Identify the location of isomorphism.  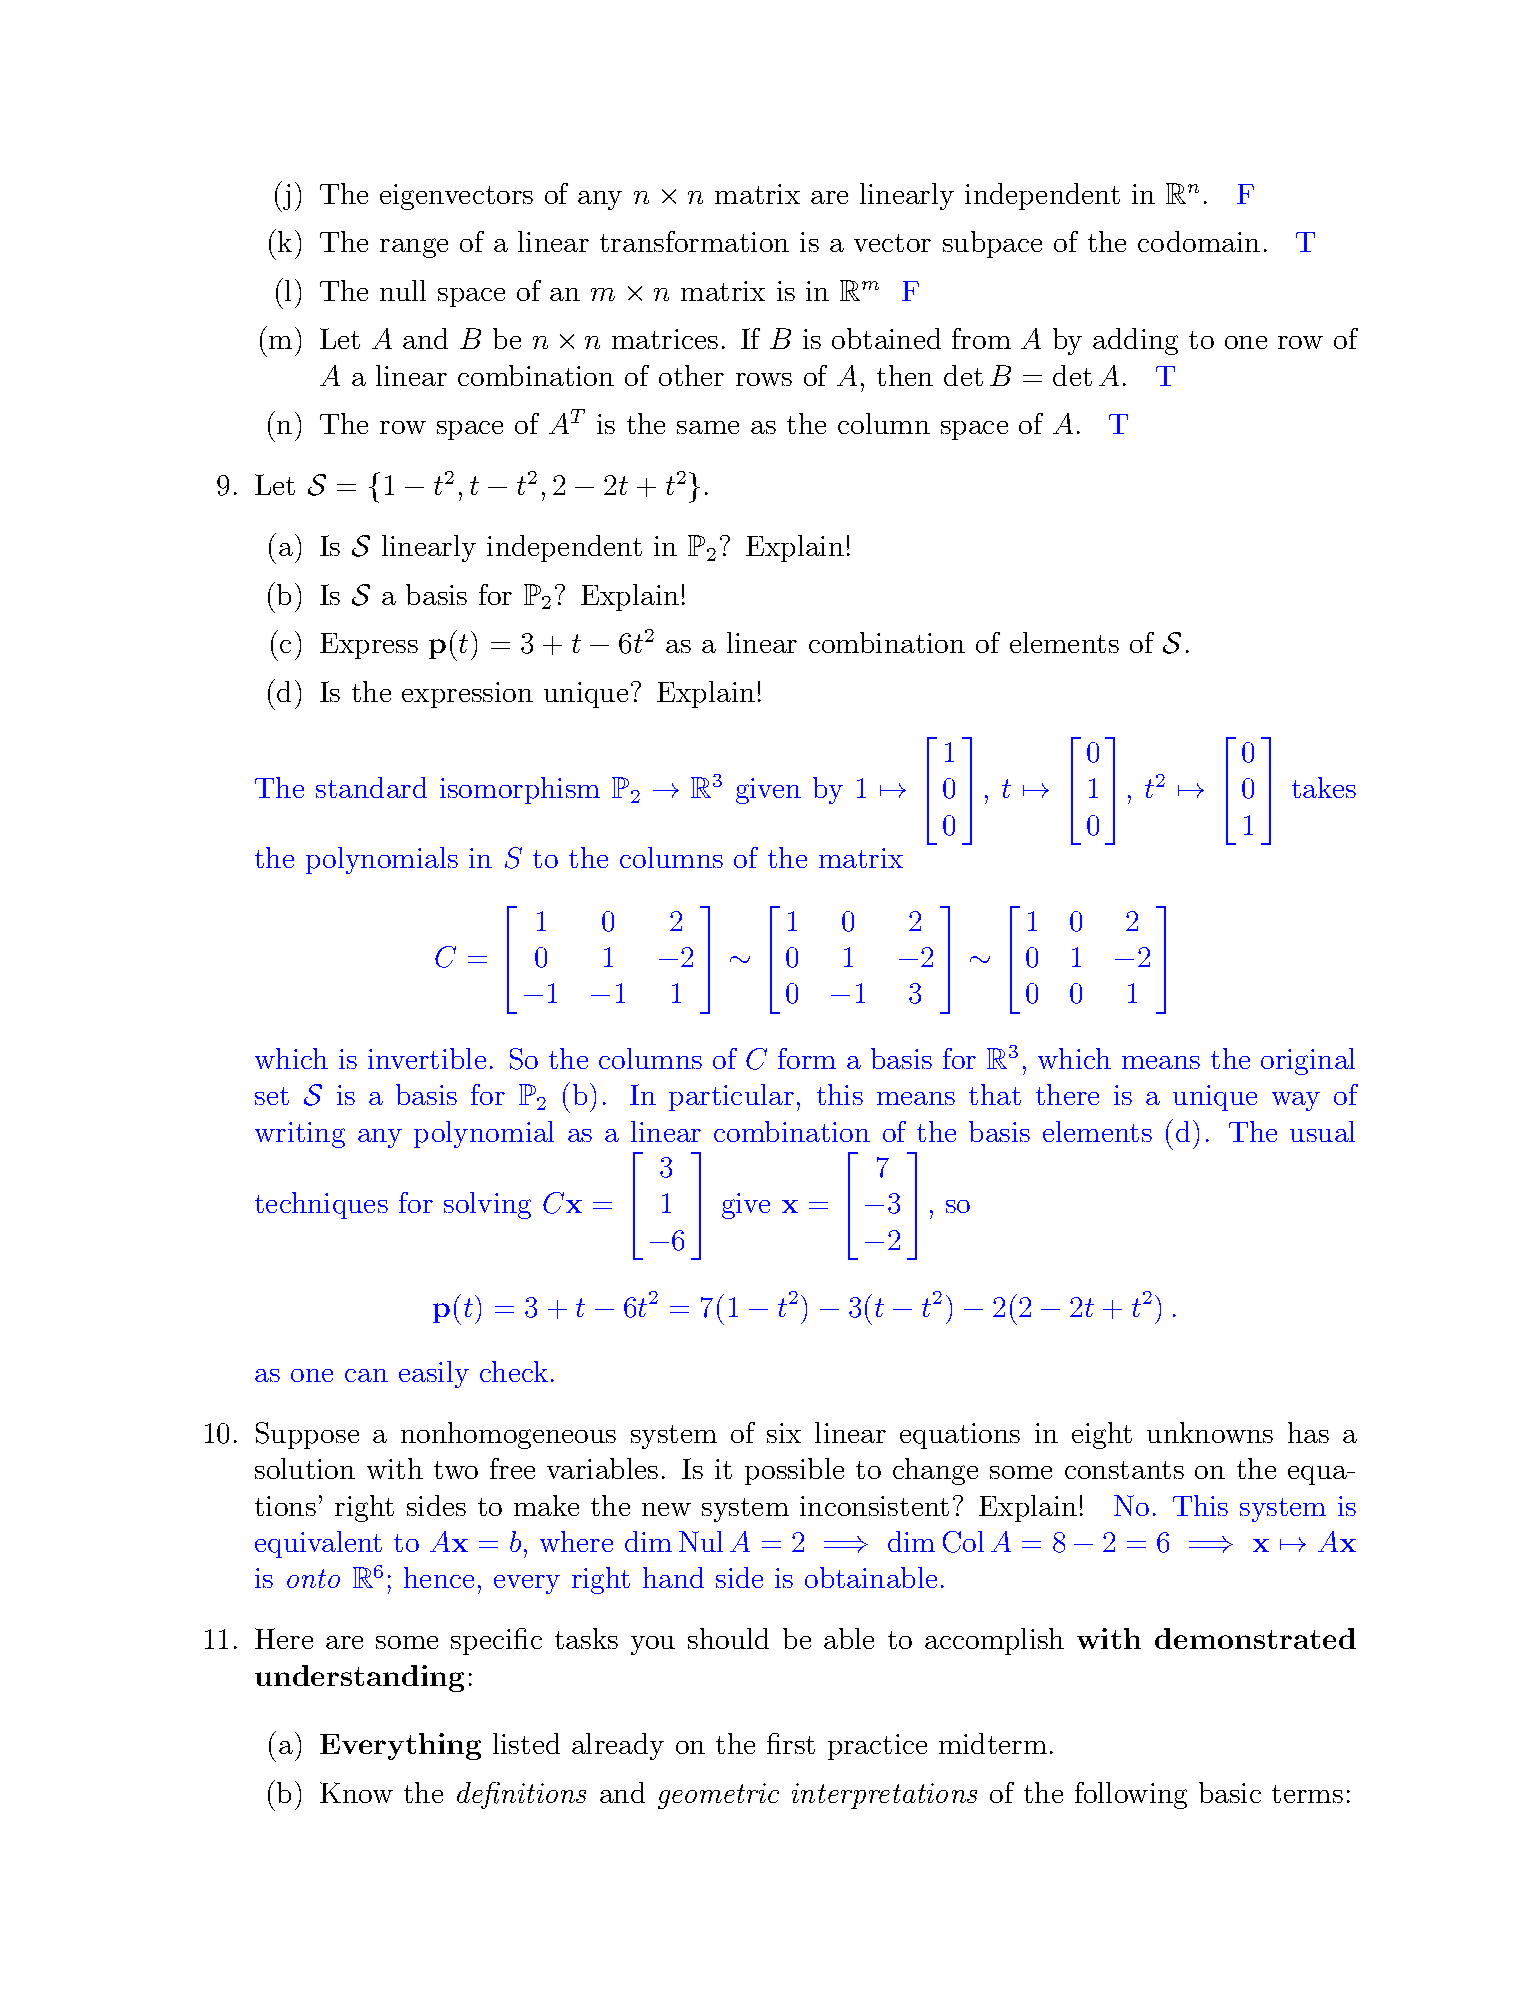
(520, 790).
